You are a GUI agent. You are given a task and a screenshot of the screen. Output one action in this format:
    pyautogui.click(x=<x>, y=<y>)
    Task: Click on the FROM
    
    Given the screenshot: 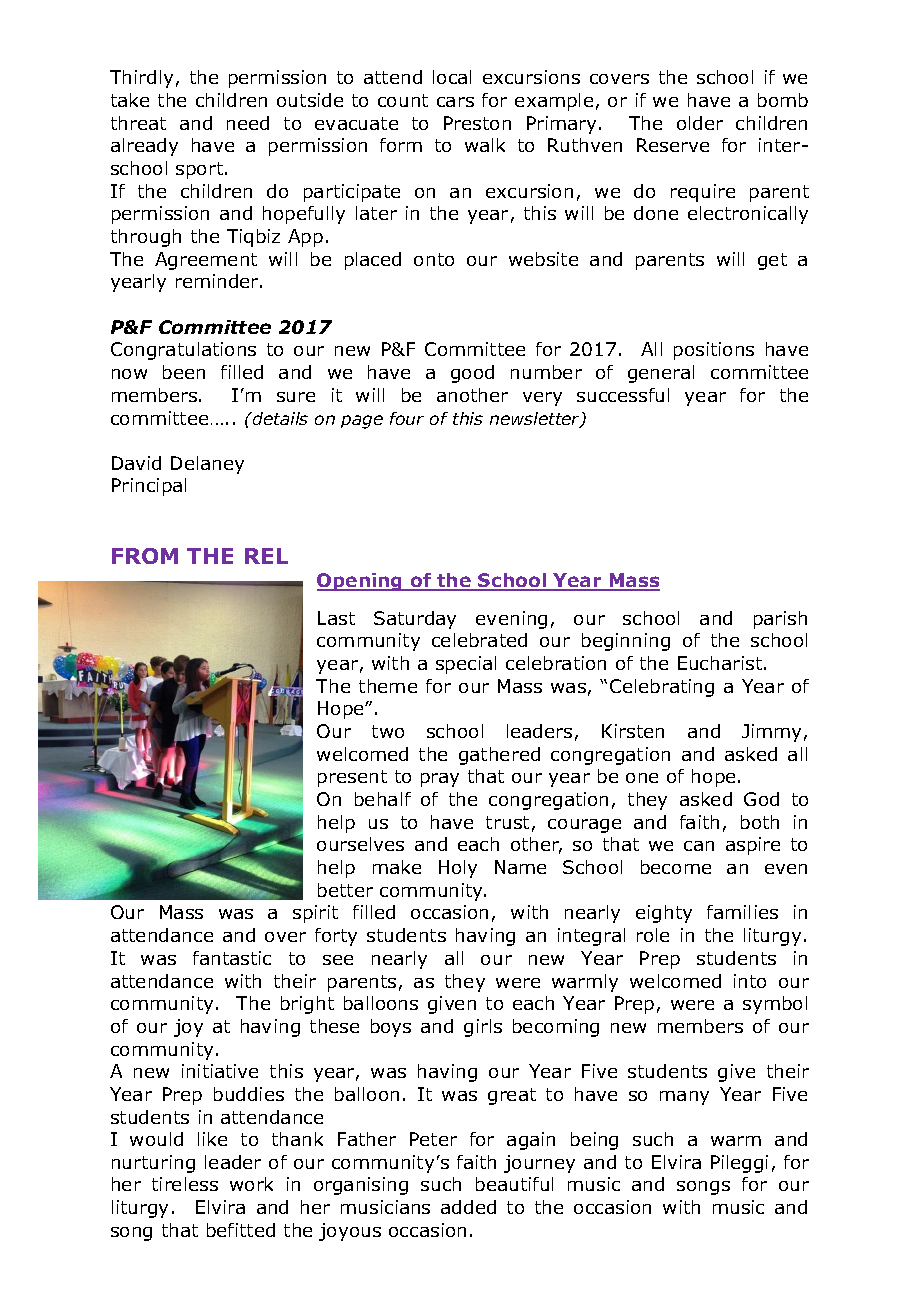 What is the action you would take?
    pyautogui.click(x=145, y=556)
